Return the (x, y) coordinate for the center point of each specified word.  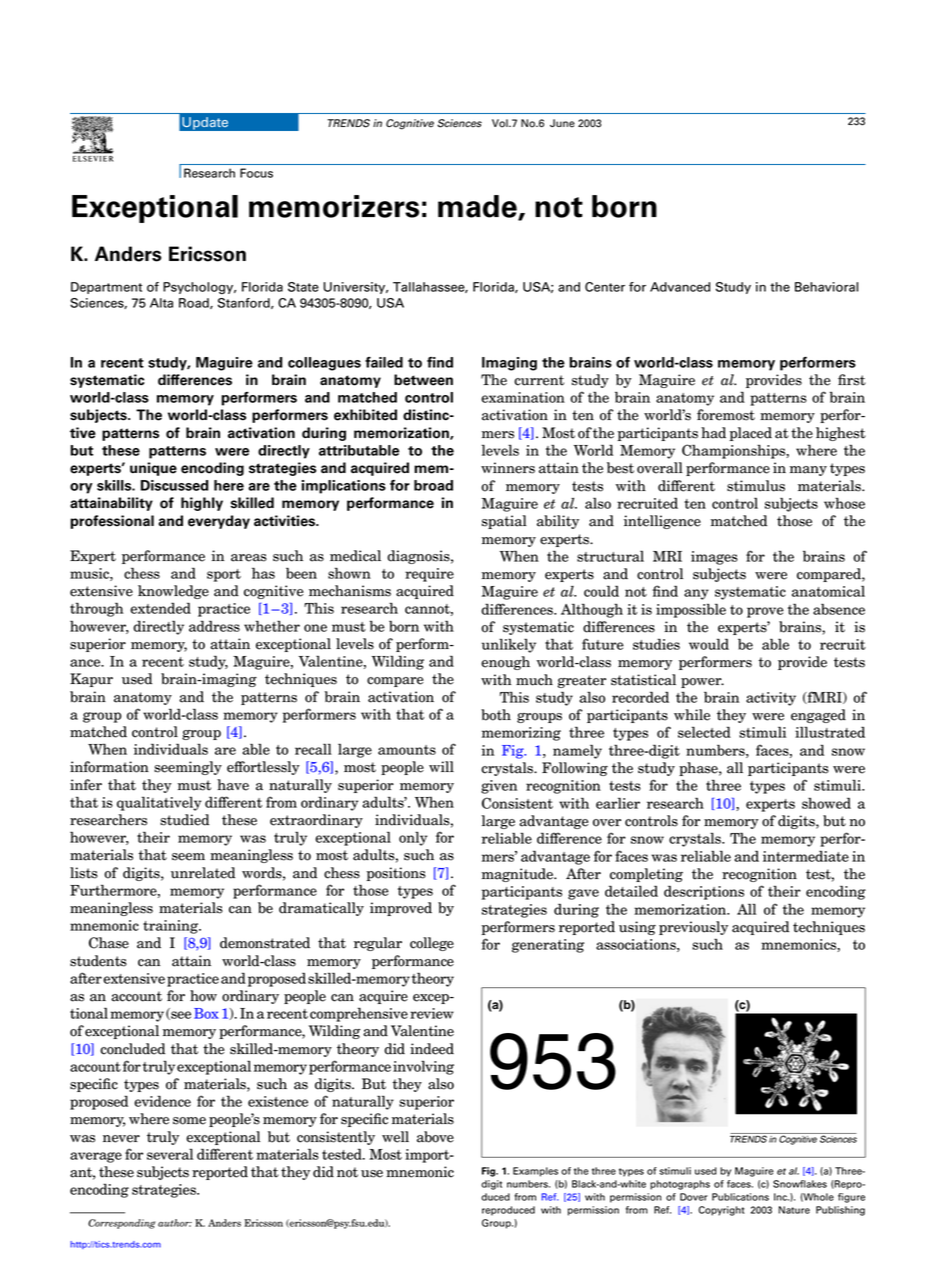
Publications (740, 1197)
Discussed (175, 485)
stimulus (756, 486)
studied (184, 820)
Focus (256, 173)
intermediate (806, 856)
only (413, 839)
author (175, 1223)
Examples (535, 1172)
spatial (504, 522)
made (478, 207)
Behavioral (826, 287)
